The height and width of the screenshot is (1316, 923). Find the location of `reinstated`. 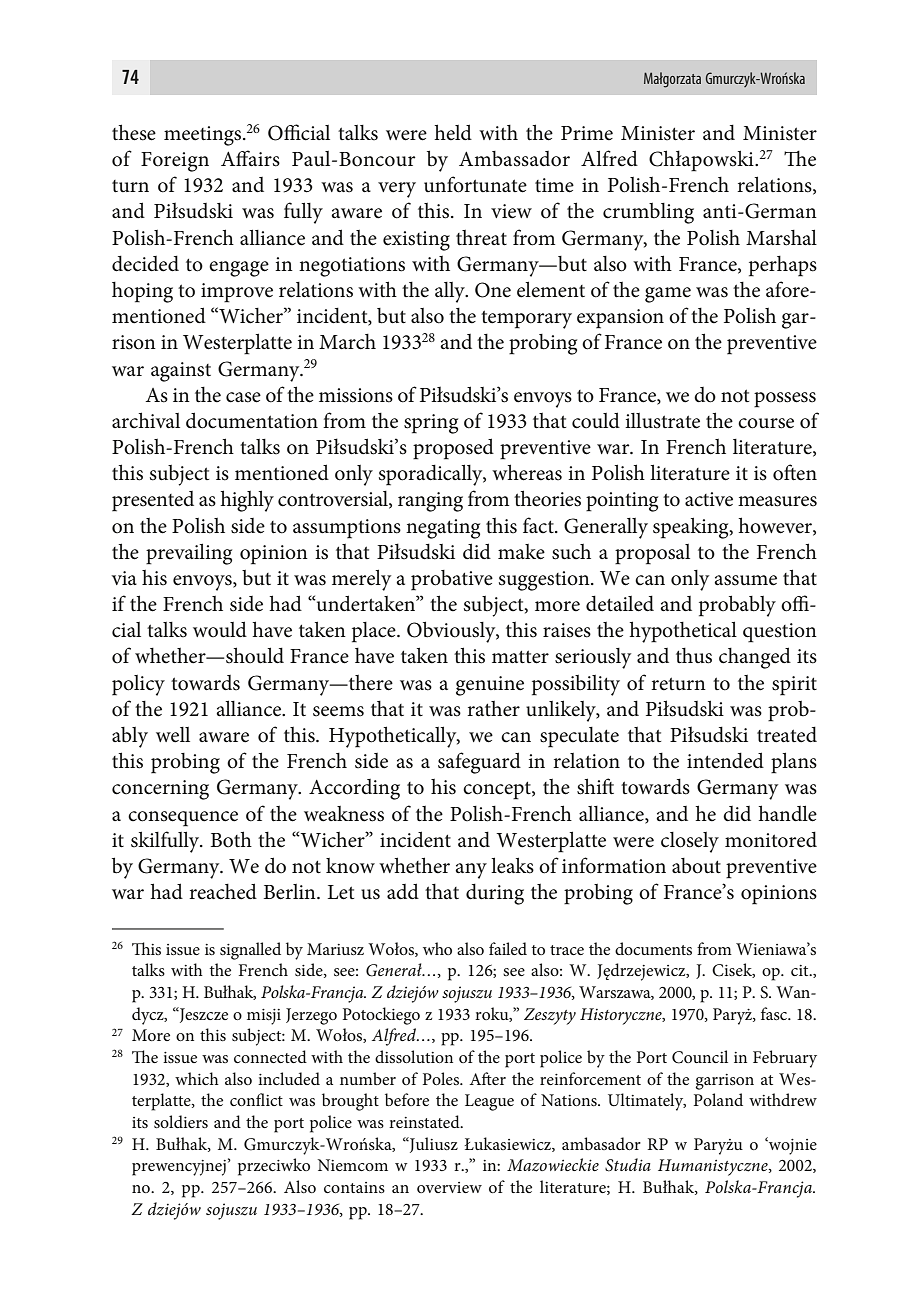

reinstated is located at coordinates (425, 1121).
